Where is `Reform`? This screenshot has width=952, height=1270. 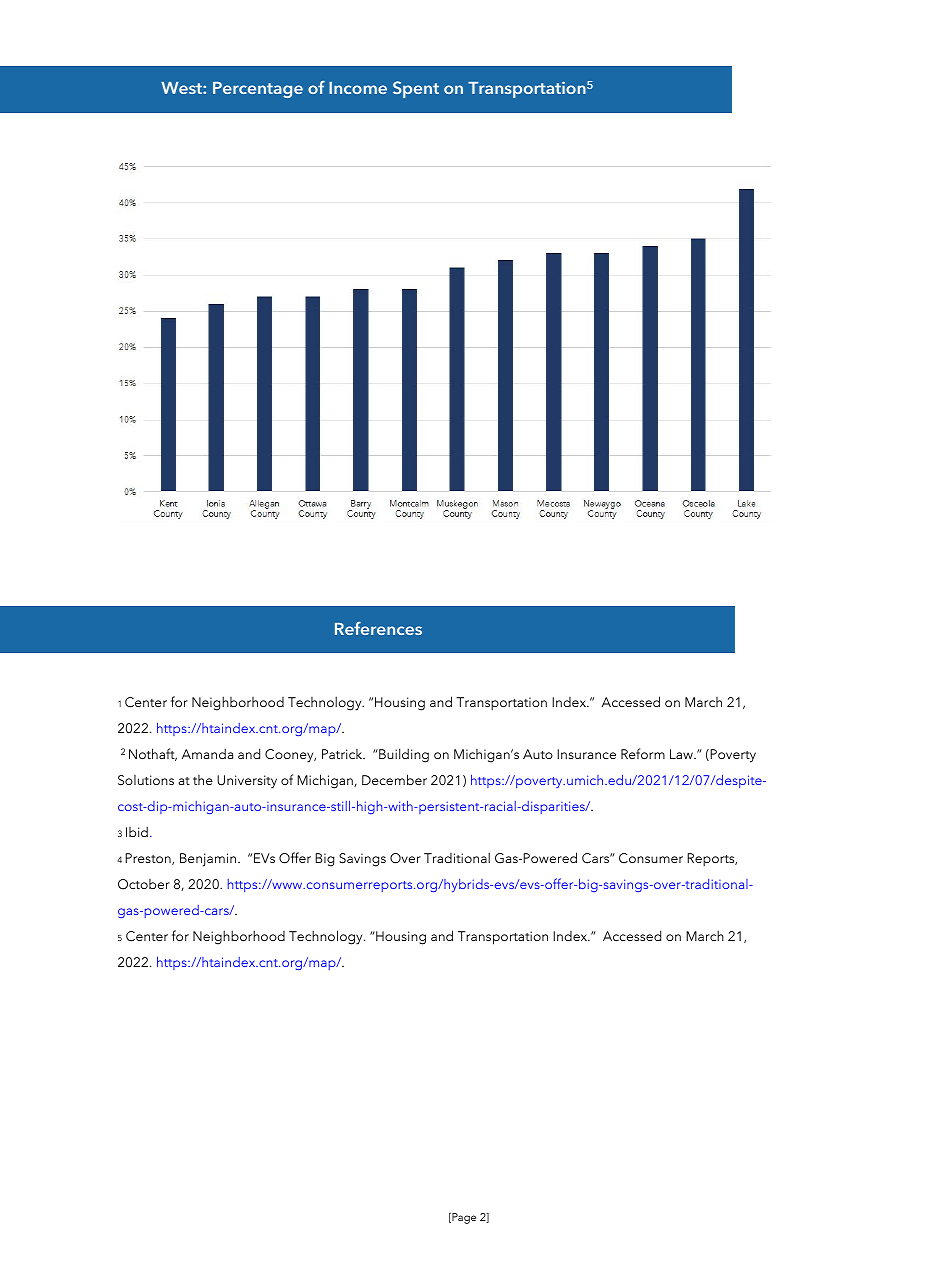 Reform is located at coordinates (643, 753).
